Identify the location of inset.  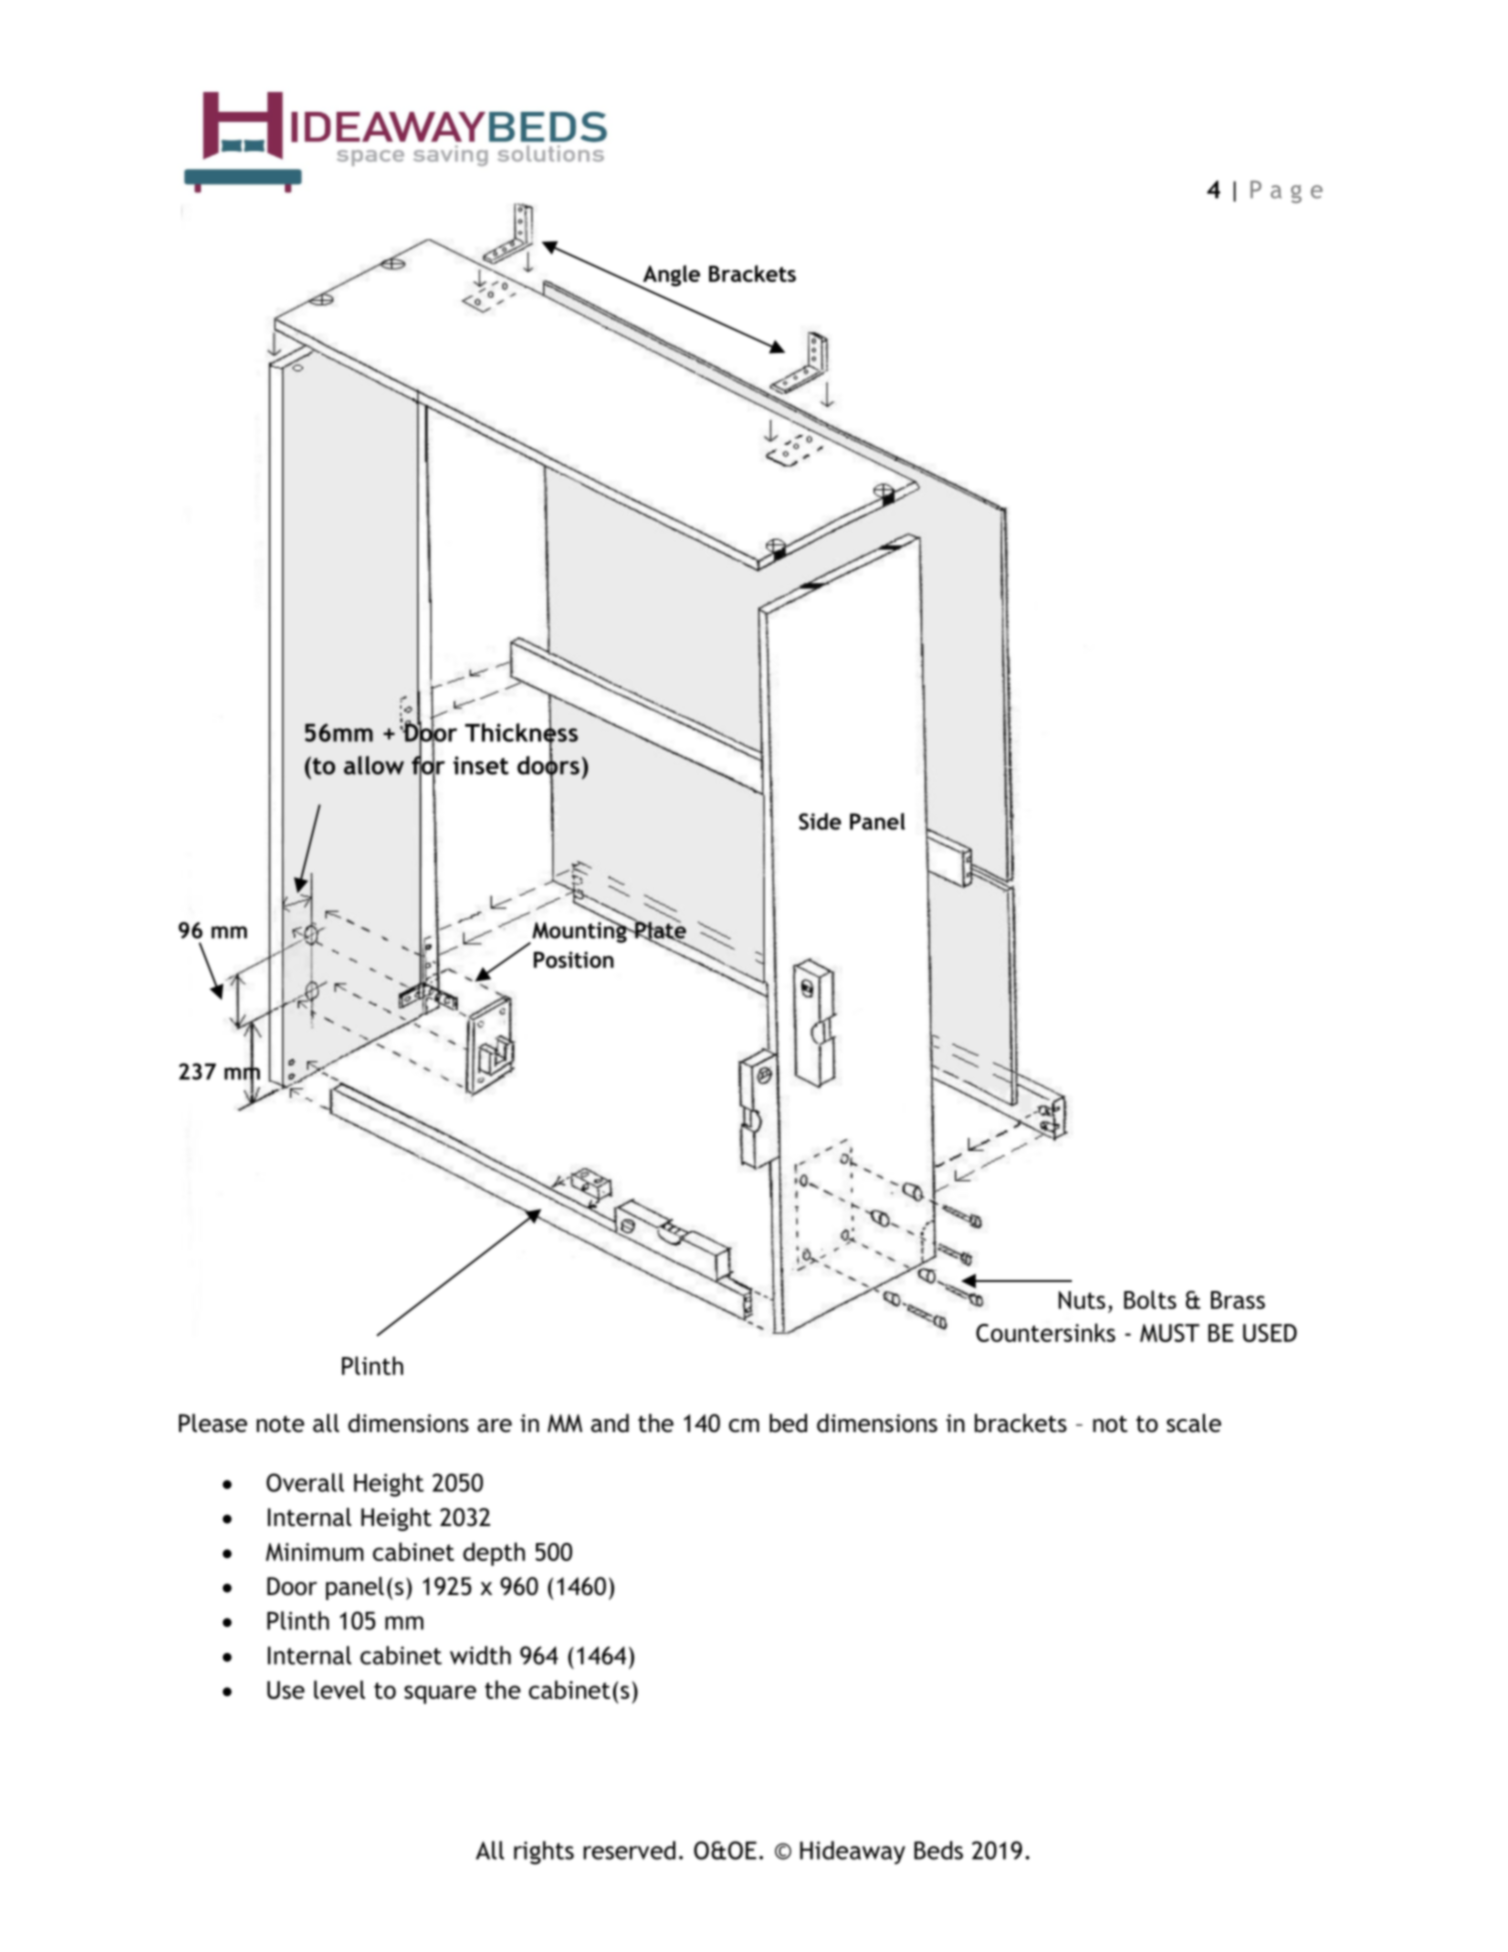
(481, 765).
